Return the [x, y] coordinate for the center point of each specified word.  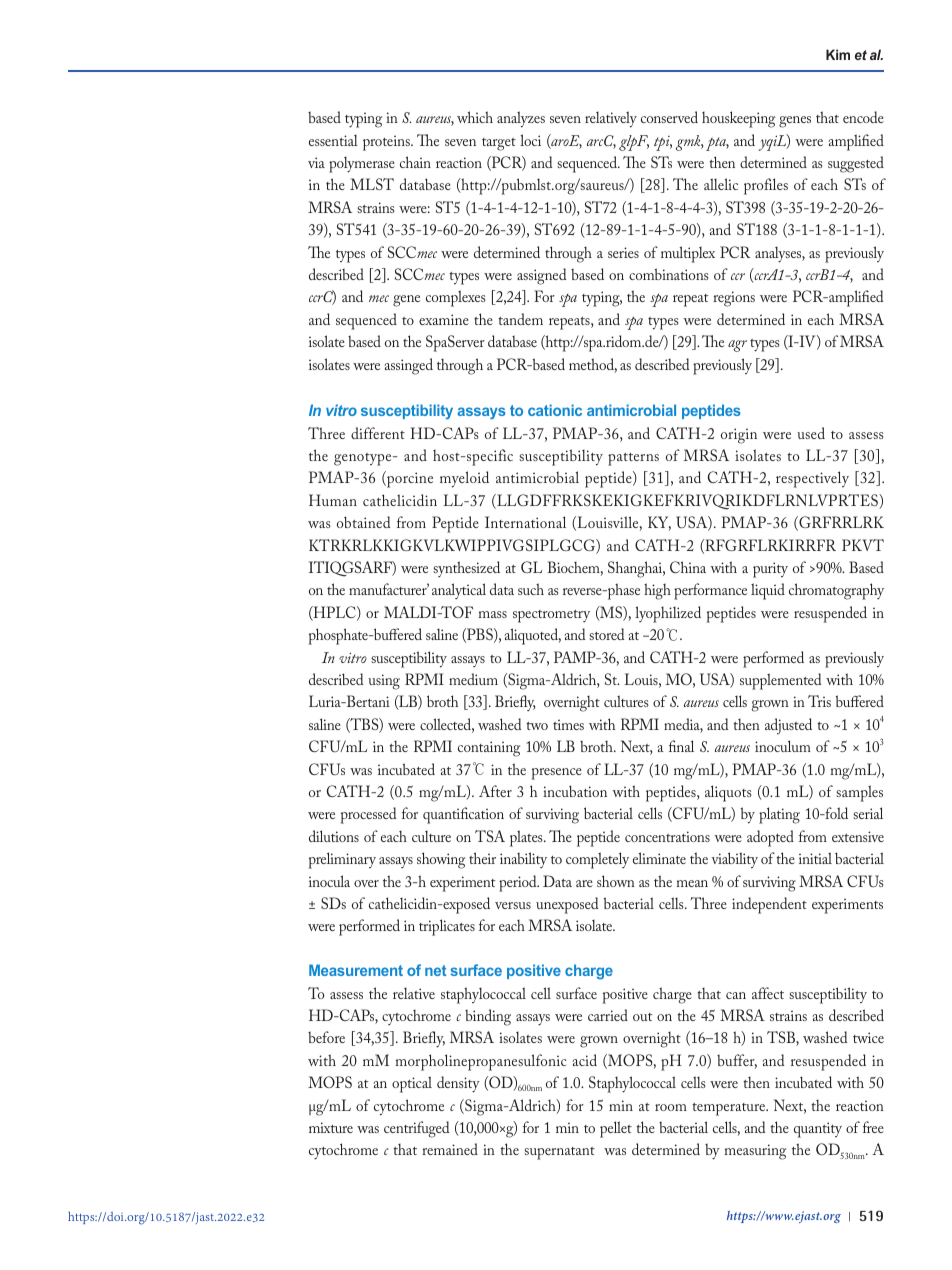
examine [444, 319]
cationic [555, 410]
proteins [387, 143]
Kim [838, 54]
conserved [669, 117]
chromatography [836, 591]
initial [815, 858]
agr [737, 346]
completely [597, 860]
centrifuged [416, 1129]
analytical [459, 591]
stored [606, 634]
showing [441, 860]
